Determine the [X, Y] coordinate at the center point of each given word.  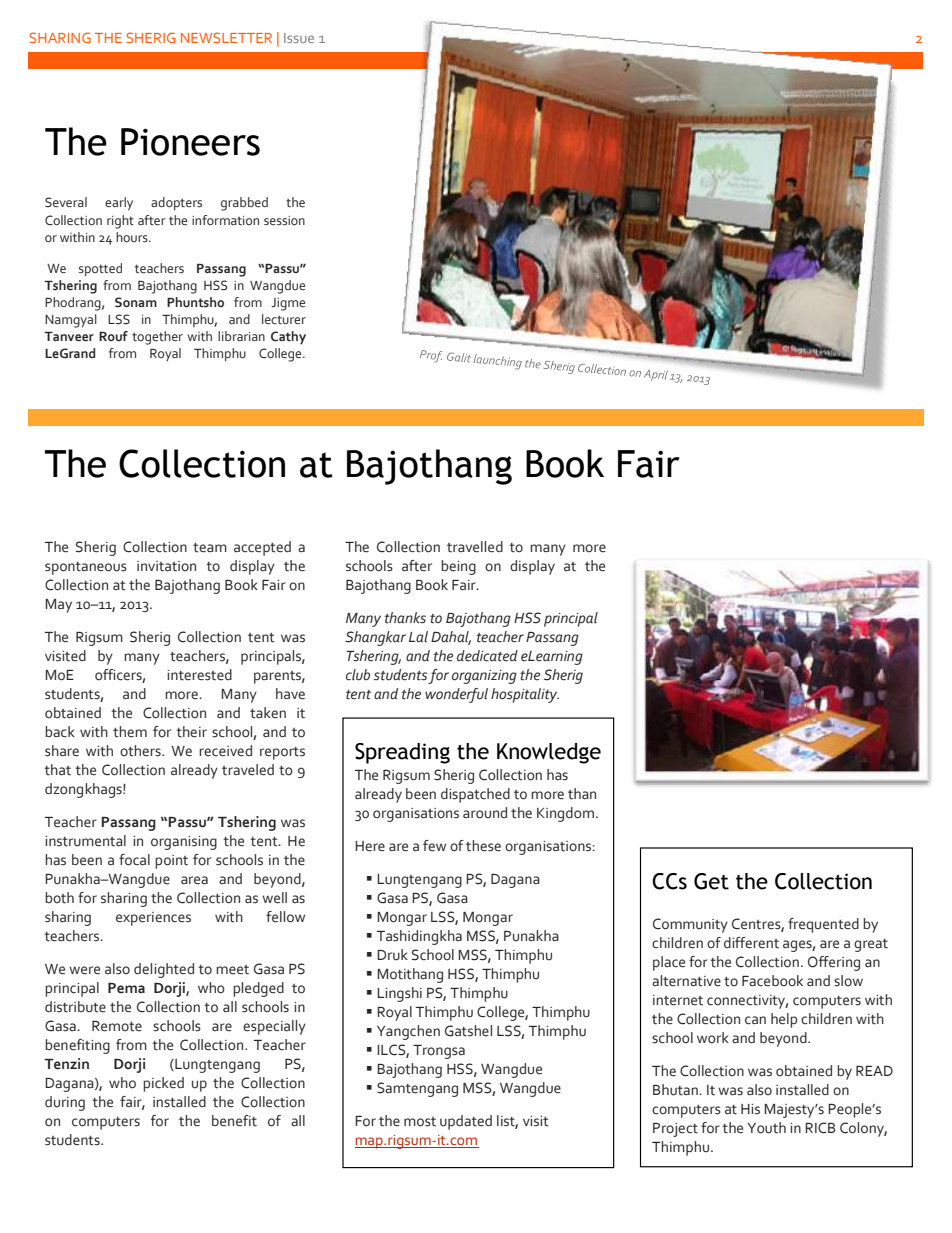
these [483, 846]
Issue [299, 38]
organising [184, 843]
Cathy [288, 338]
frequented [823, 925]
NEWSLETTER [226, 37]
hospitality [525, 695]
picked [163, 1084]
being [458, 567]
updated [466, 1122]
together [157, 338]
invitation [166, 566]
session [284, 220]
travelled [475, 547]
